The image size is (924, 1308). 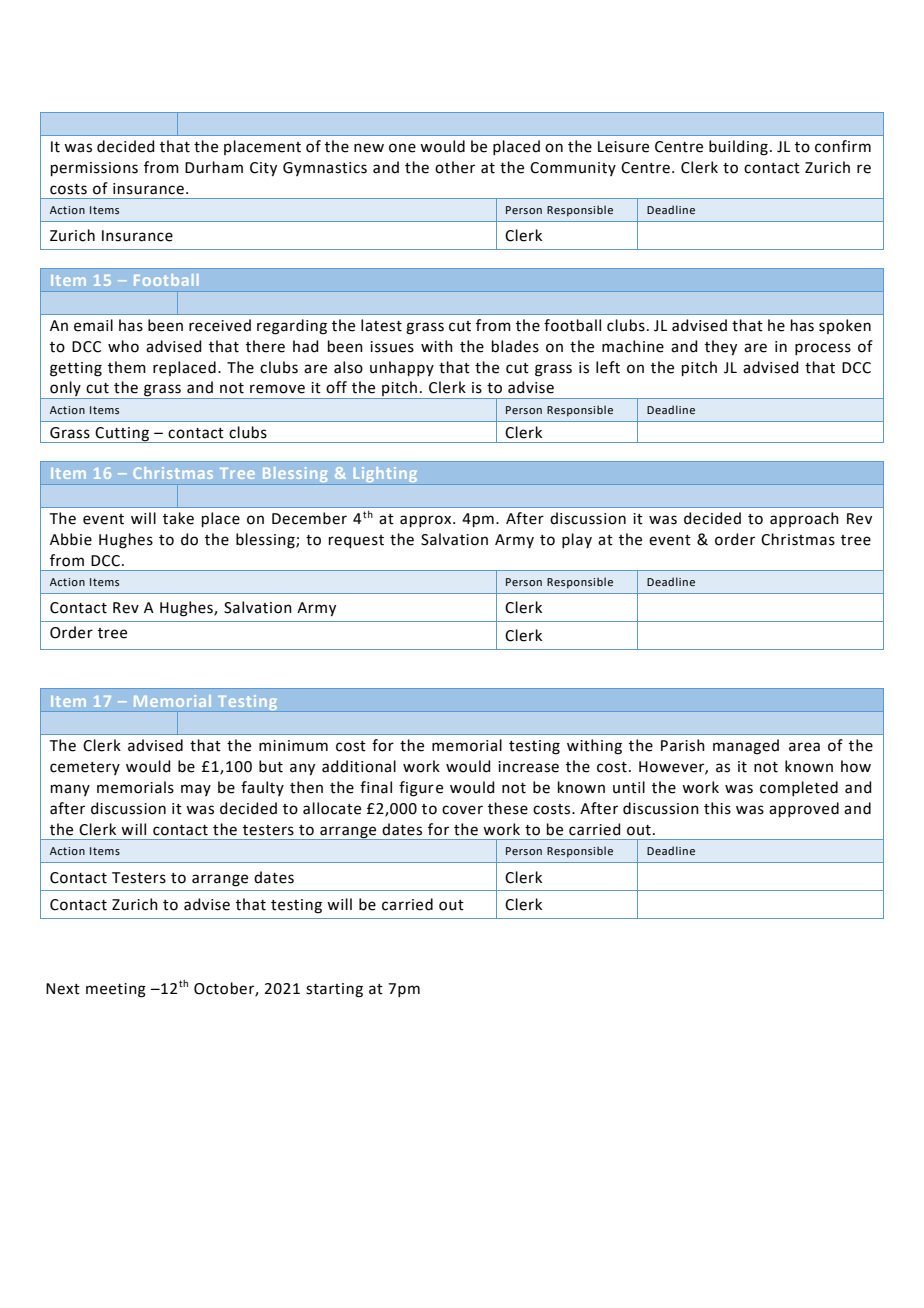 I want to click on meeting, so click(x=116, y=990).
